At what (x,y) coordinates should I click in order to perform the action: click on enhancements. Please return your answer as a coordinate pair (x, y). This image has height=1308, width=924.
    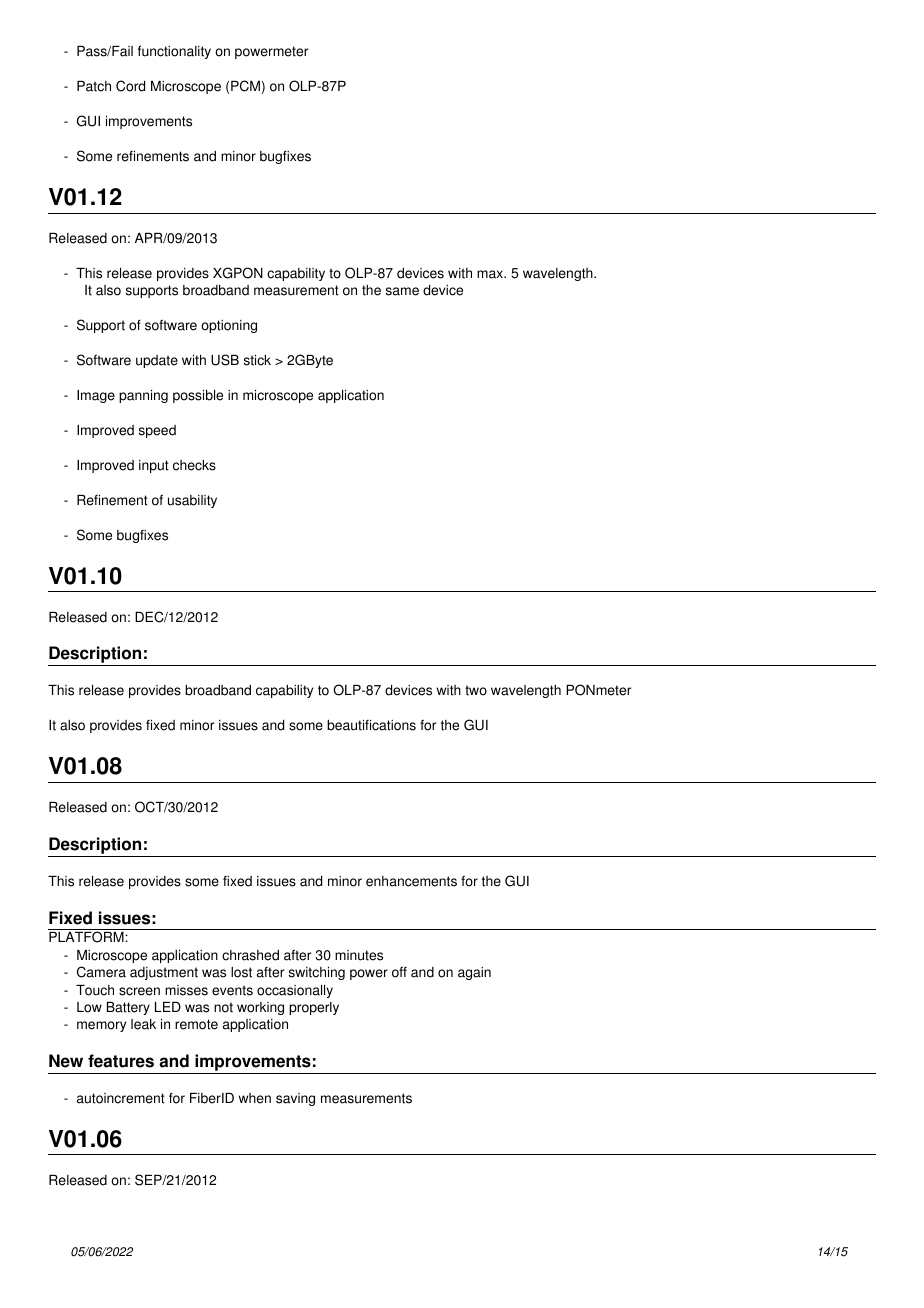
    Looking at the image, I should click on (411, 881).
